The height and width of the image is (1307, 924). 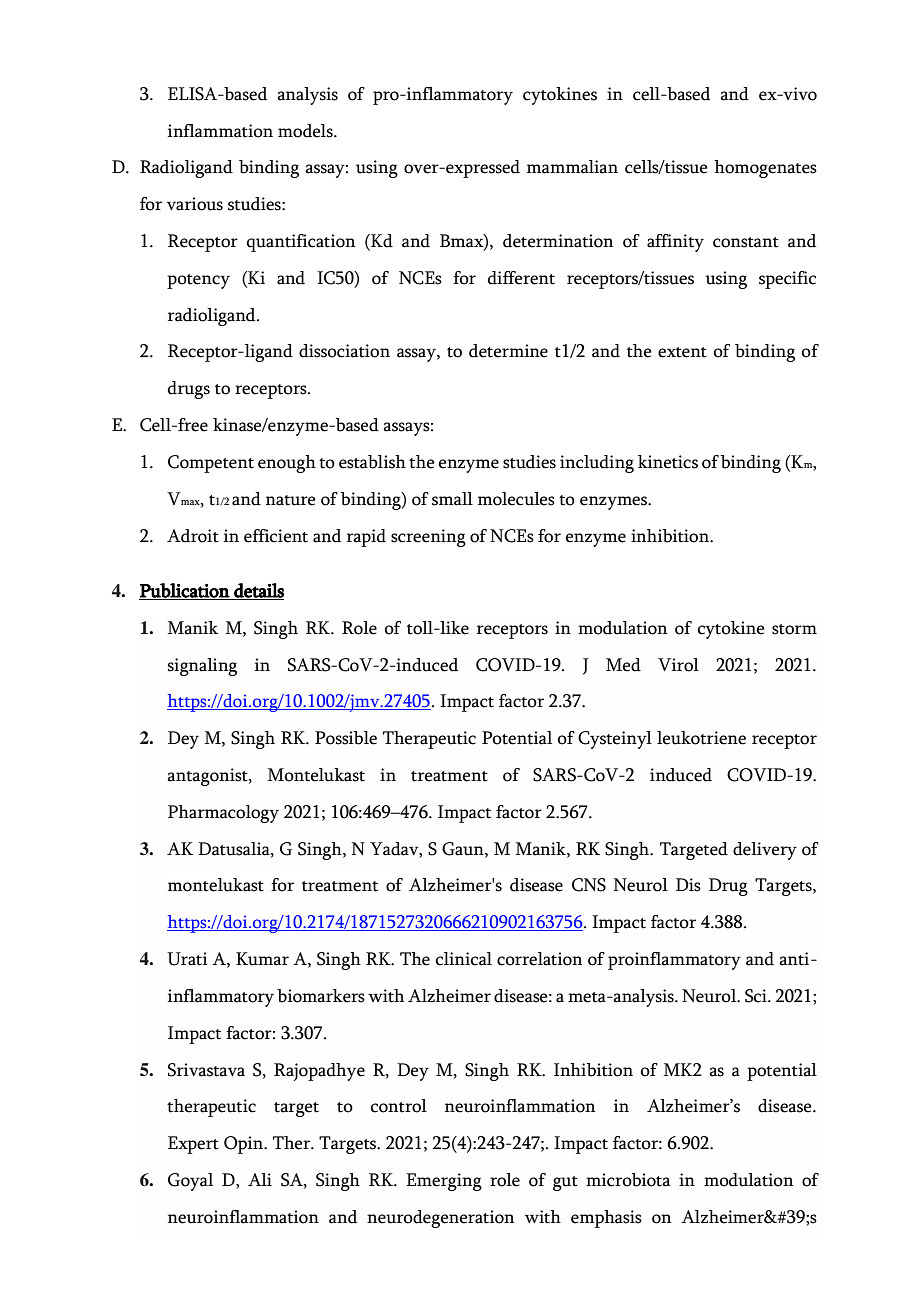 I want to click on Opin, so click(x=245, y=1145).
